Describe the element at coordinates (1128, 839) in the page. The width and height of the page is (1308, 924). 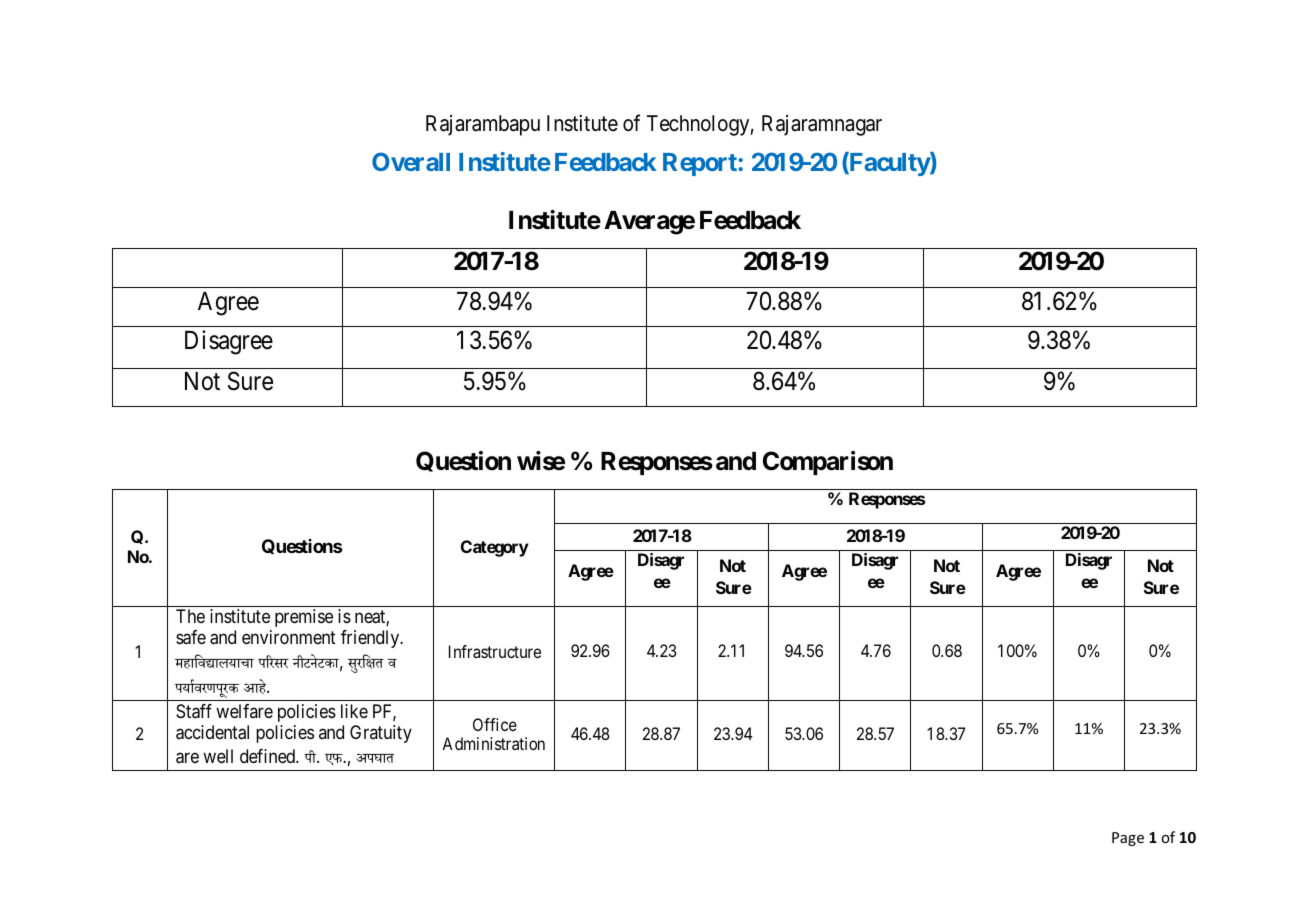
I see `Page` at that location.
